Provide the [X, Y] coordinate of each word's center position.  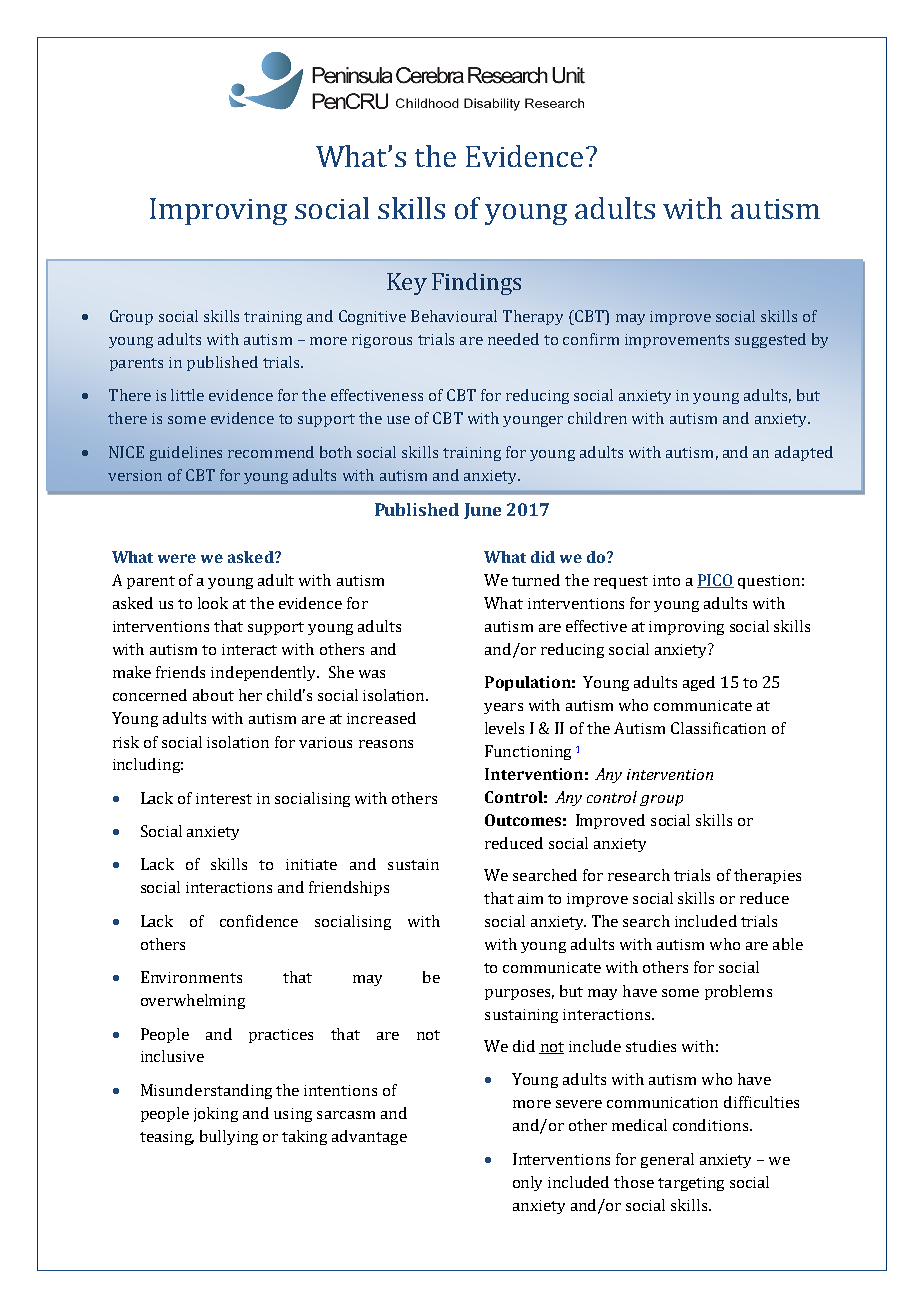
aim [530, 898]
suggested [770, 340]
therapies [767, 876]
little [187, 395]
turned [536, 580]
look [213, 603]
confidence [259, 921]
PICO [715, 581]
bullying [229, 1137]
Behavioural [454, 316]
